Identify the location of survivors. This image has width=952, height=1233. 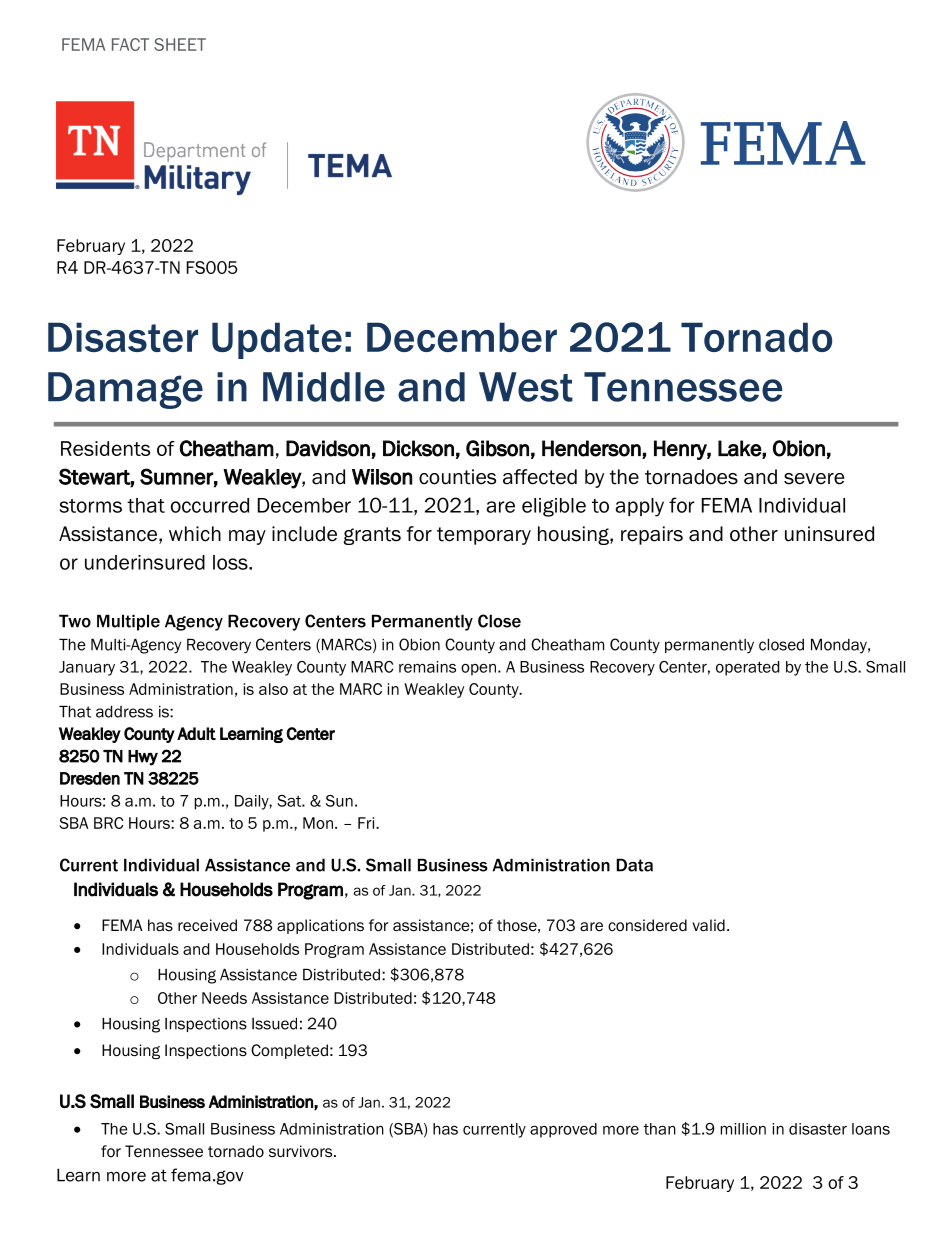
(302, 1151).
